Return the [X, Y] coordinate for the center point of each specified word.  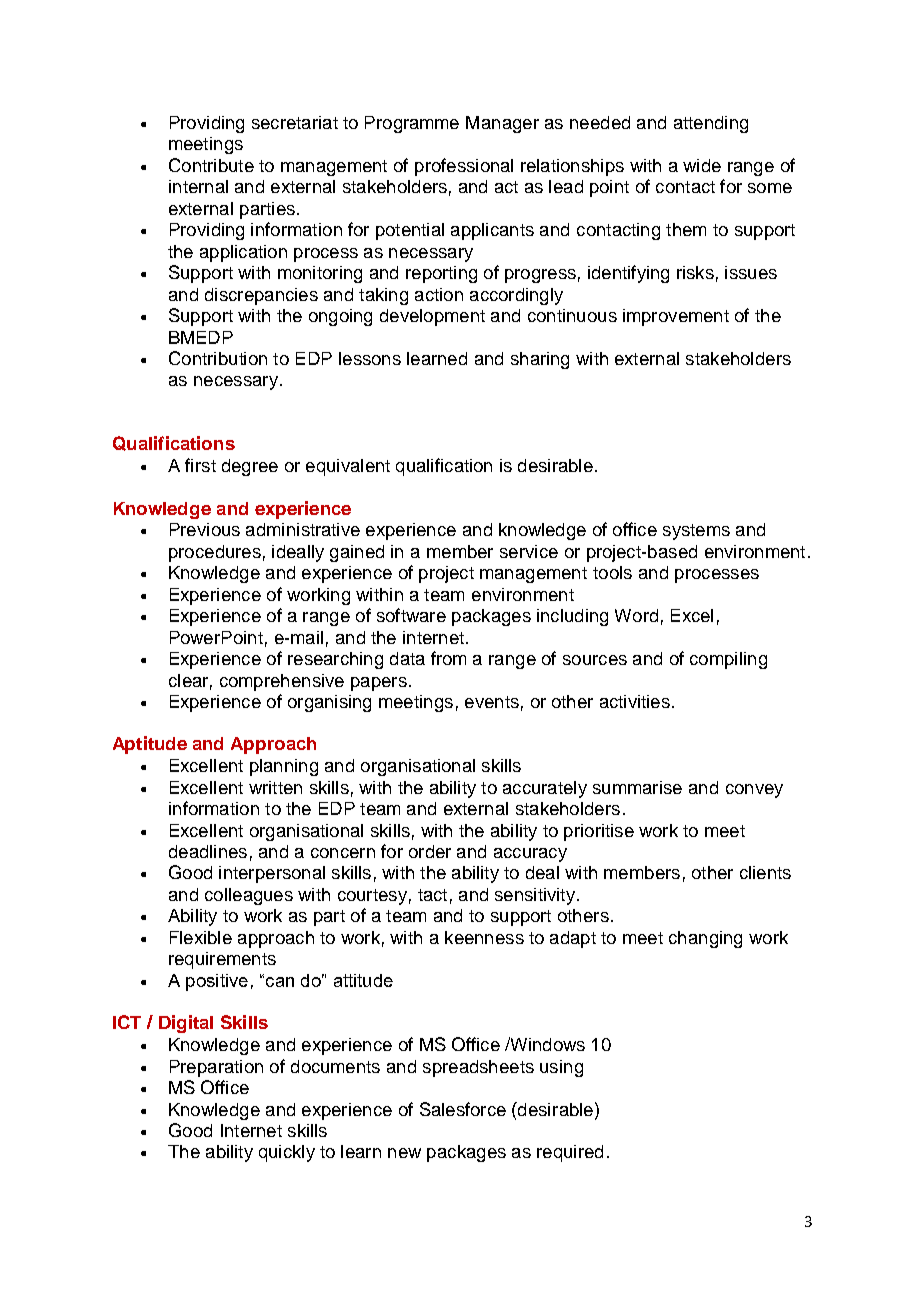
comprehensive [282, 682]
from [448, 658]
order [430, 851]
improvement [676, 317]
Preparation [216, 1068]
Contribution [218, 358]
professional [464, 167]
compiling [728, 660]
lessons [370, 358]
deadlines [208, 851]
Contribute [211, 165]
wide [702, 165]
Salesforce [463, 1109]
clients [765, 872]
